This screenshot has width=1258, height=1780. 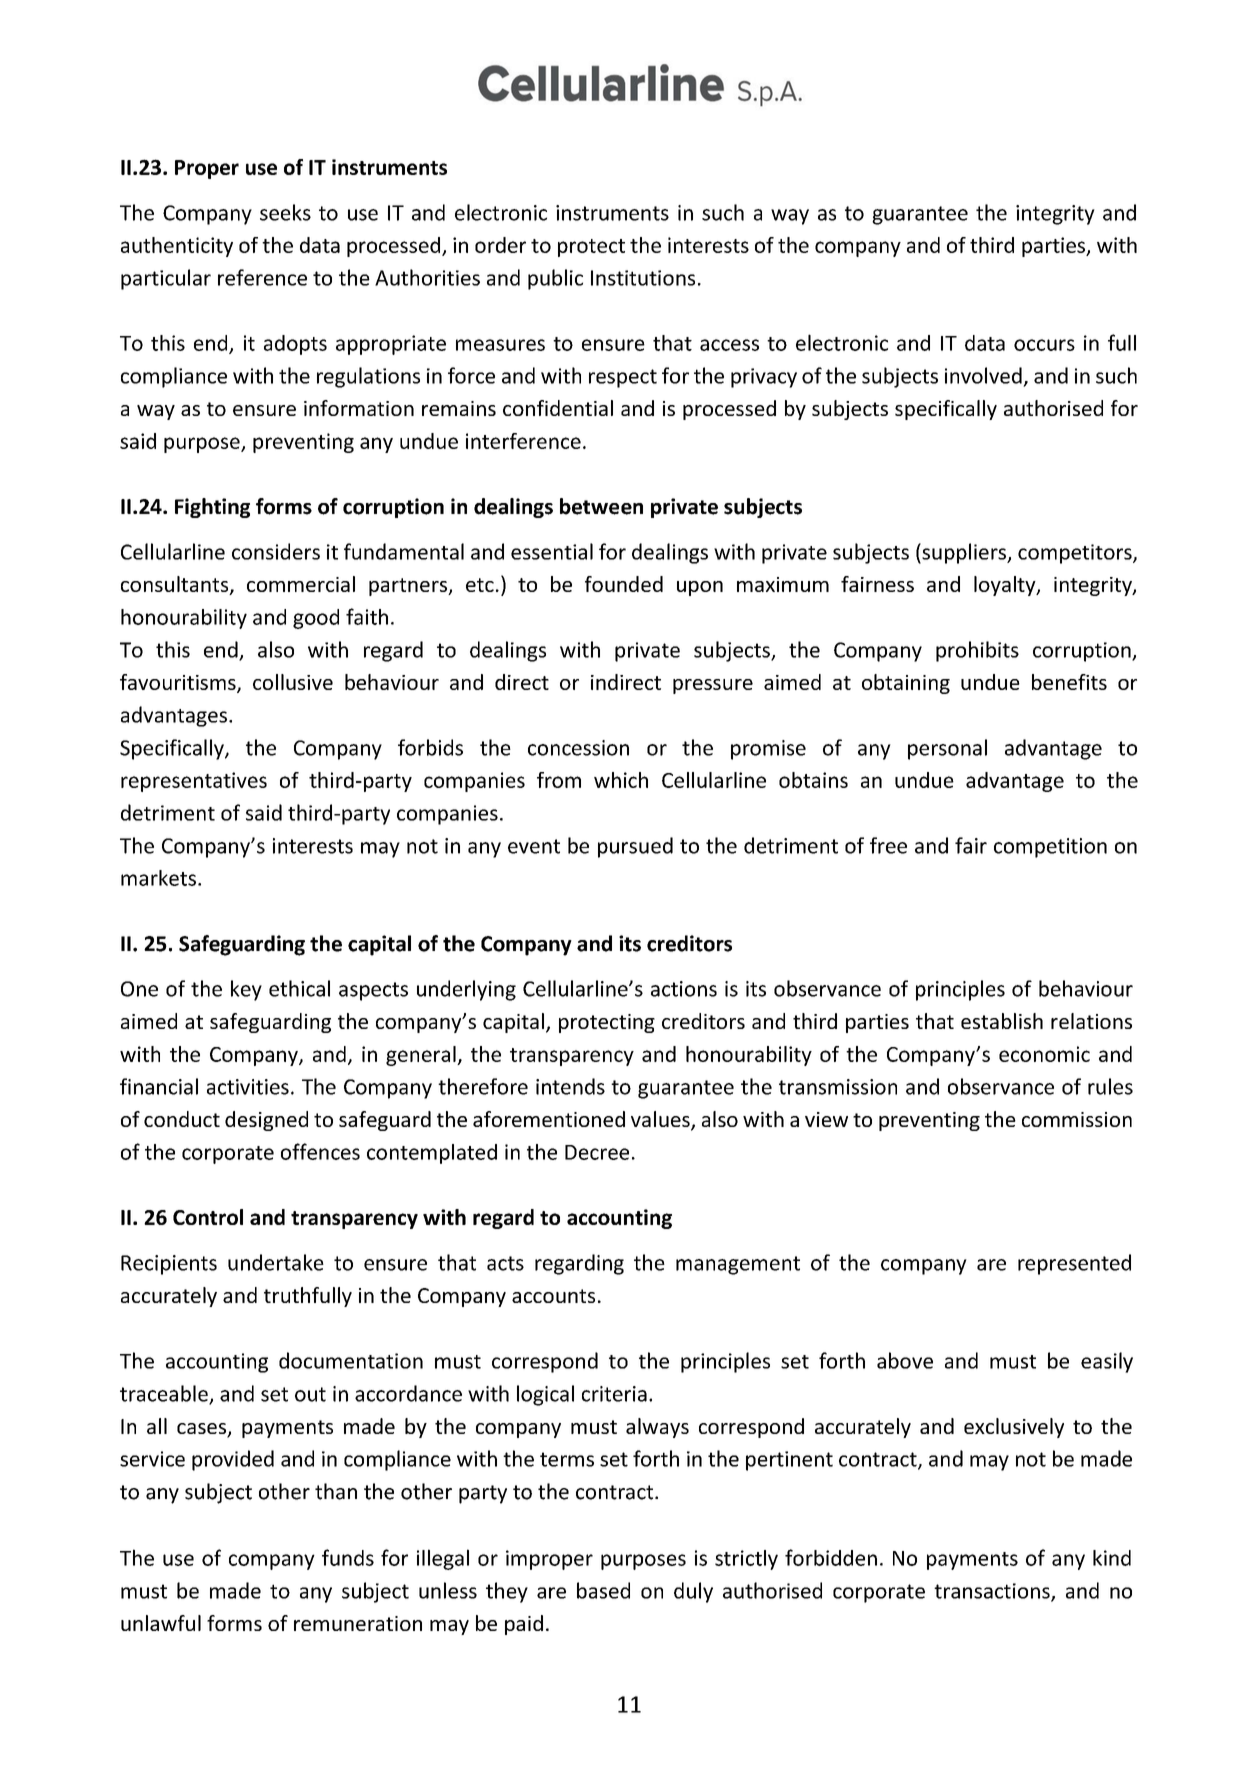 I want to click on key, so click(x=246, y=990).
